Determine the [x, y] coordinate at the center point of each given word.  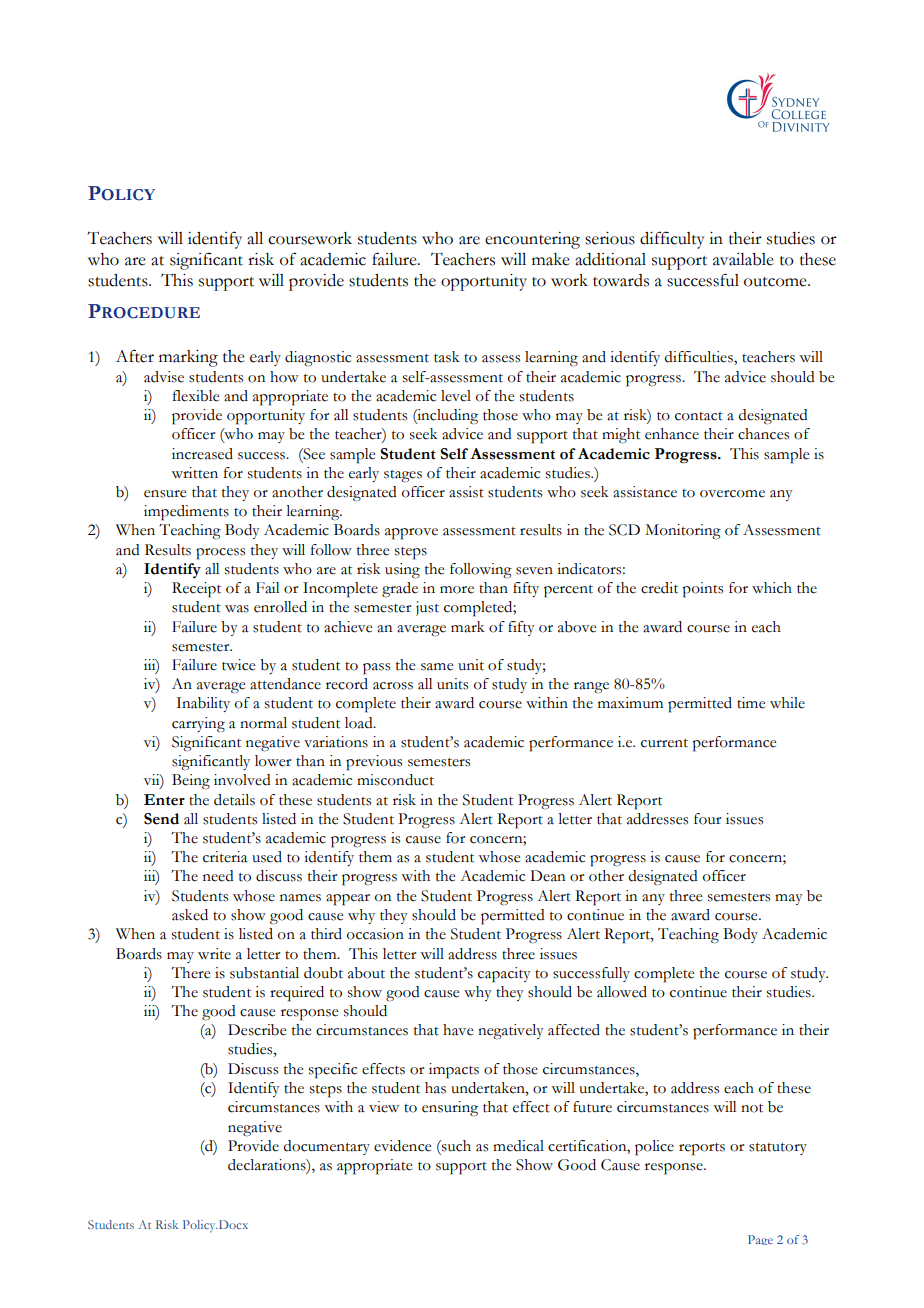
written [194, 473]
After [135, 356]
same [437, 667]
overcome [732, 494]
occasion [375, 934]
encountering [532, 240]
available [743, 259]
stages [403, 476]
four [707, 819]
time [751, 703]
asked [190, 915]
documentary [326, 1147]
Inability [203, 704]
